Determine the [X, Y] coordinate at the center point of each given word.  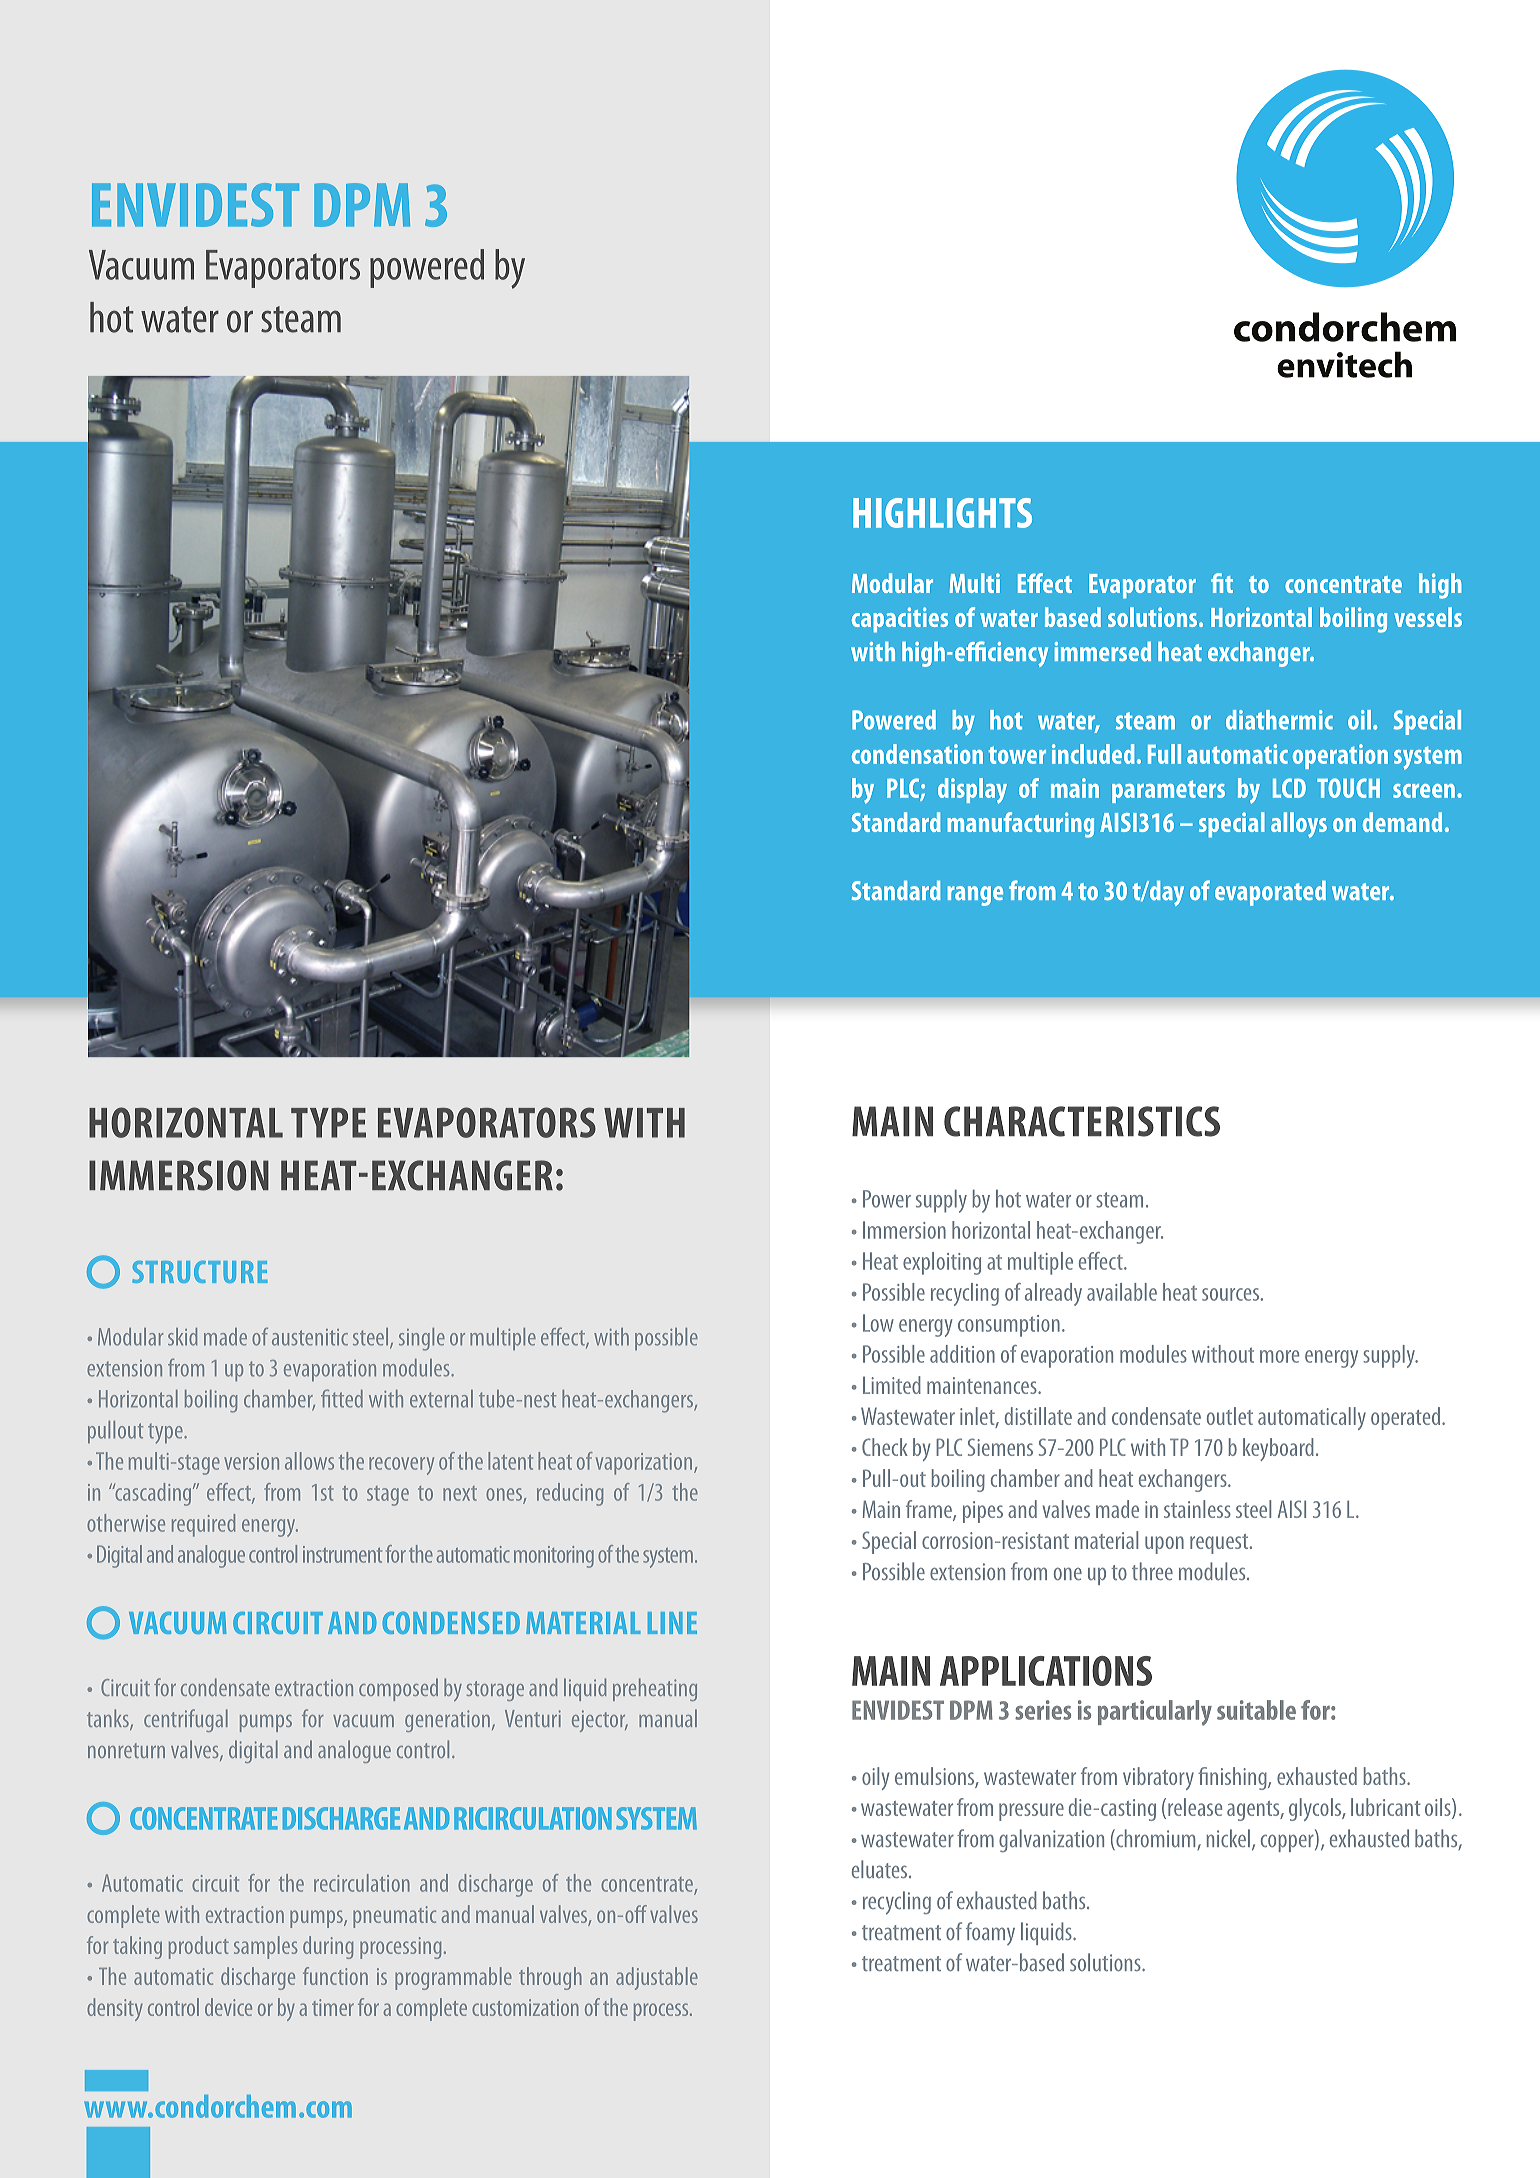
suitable [1256, 1710]
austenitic [310, 1337]
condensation [917, 754]
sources [1230, 1294]
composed [398, 1689]
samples [265, 1947]
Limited [892, 1385]
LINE [672, 1623]
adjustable [657, 1978]
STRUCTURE [200, 1272]
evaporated [1270, 893]
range [975, 896]
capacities [900, 619]
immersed [1102, 651]
